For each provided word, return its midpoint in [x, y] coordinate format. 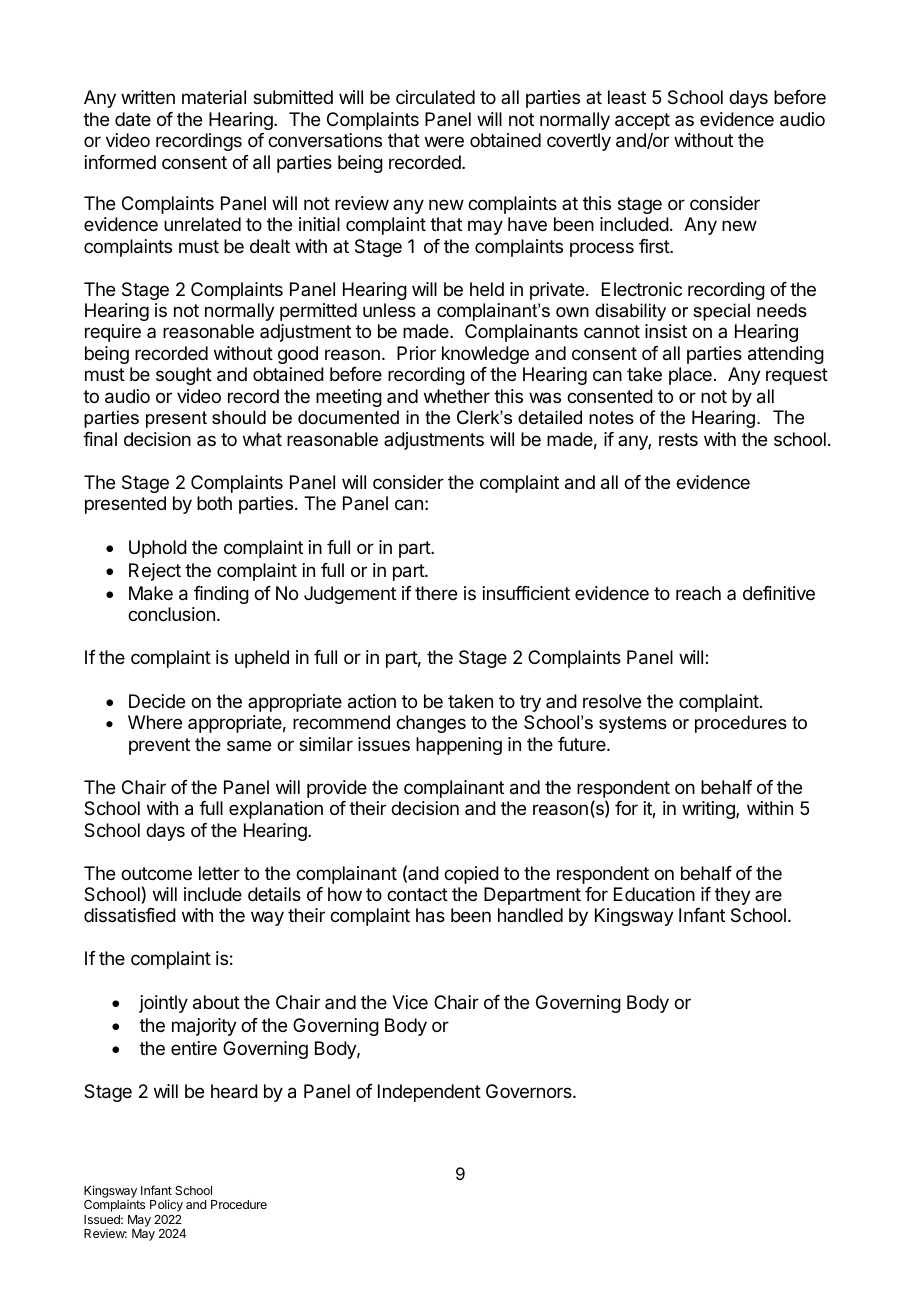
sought [184, 376]
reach [698, 593]
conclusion [171, 614]
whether [457, 396]
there [436, 593]
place [690, 376]
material [214, 97]
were [444, 141]
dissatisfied [130, 915]
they [733, 896]
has [430, 915]
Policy [166, 1205]
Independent [429, 1093]
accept [642, 123]
